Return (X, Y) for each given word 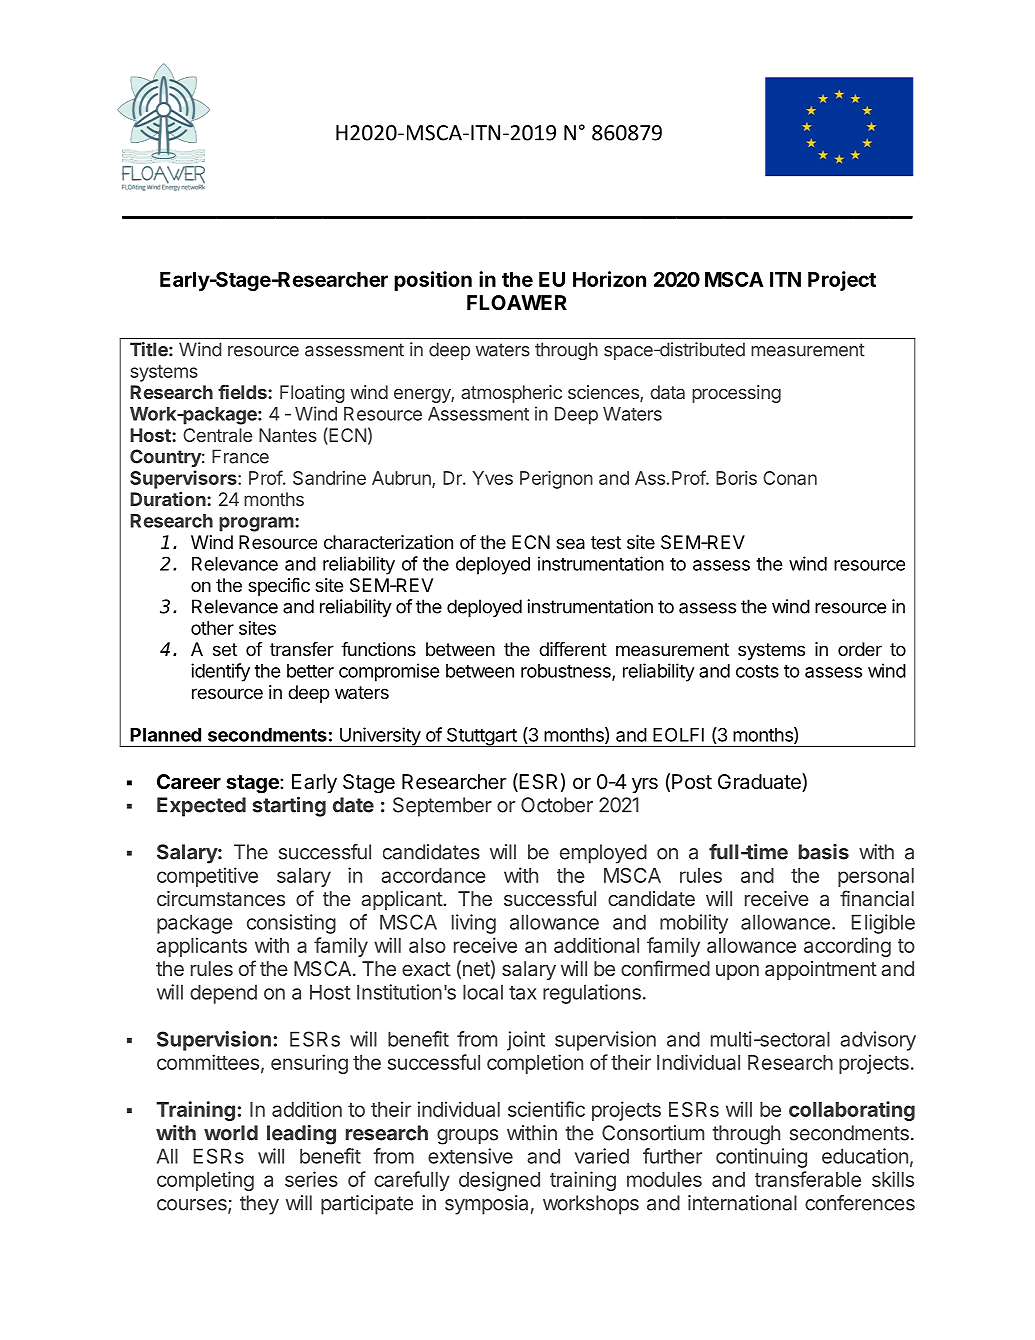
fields (243, 392)
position (433, 281)
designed (499, 1181)
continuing (761, 1158)
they (259, 1205)
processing (736, 394)
